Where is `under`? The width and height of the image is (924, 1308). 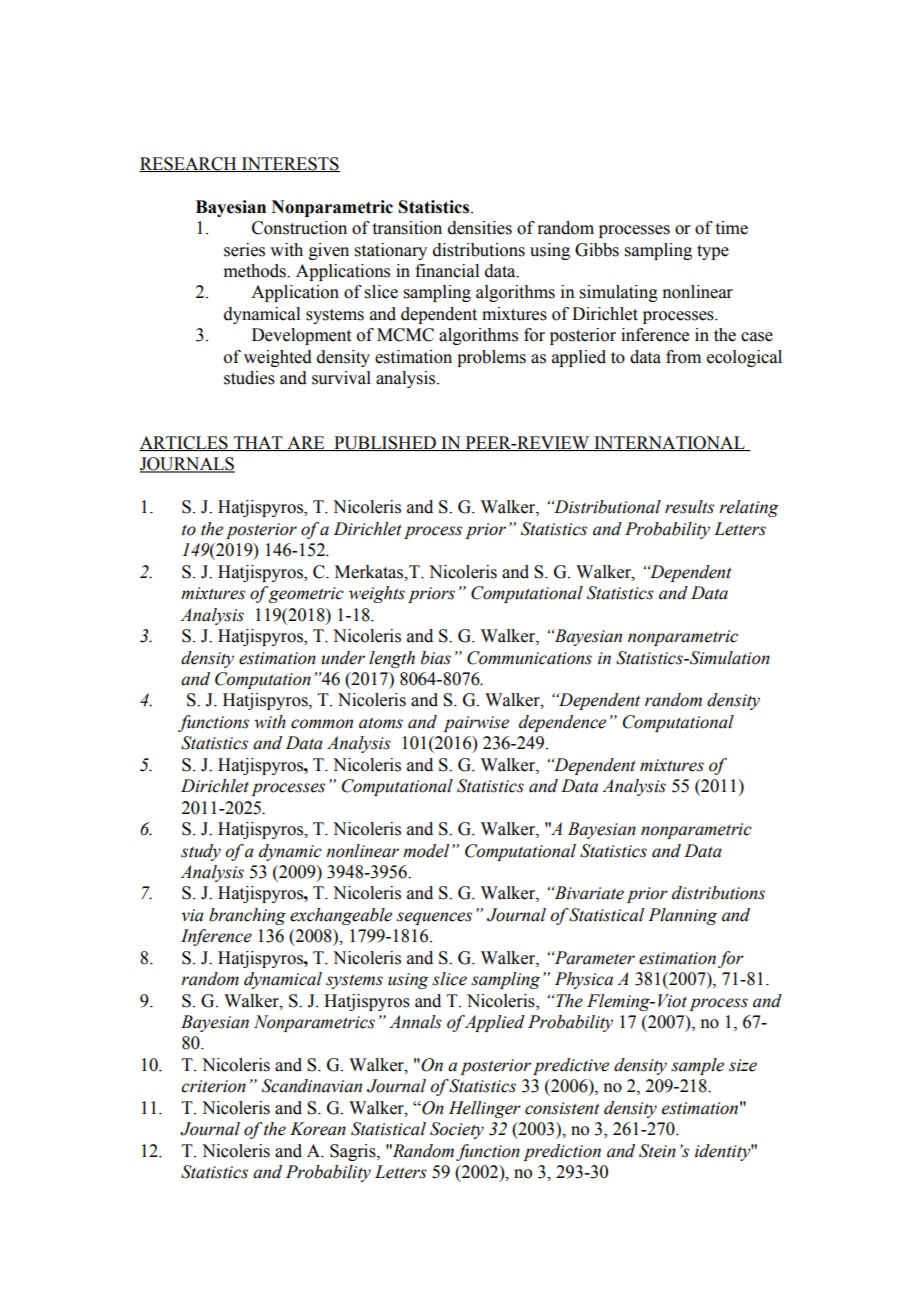
under is located at coordinates (343, 658).
